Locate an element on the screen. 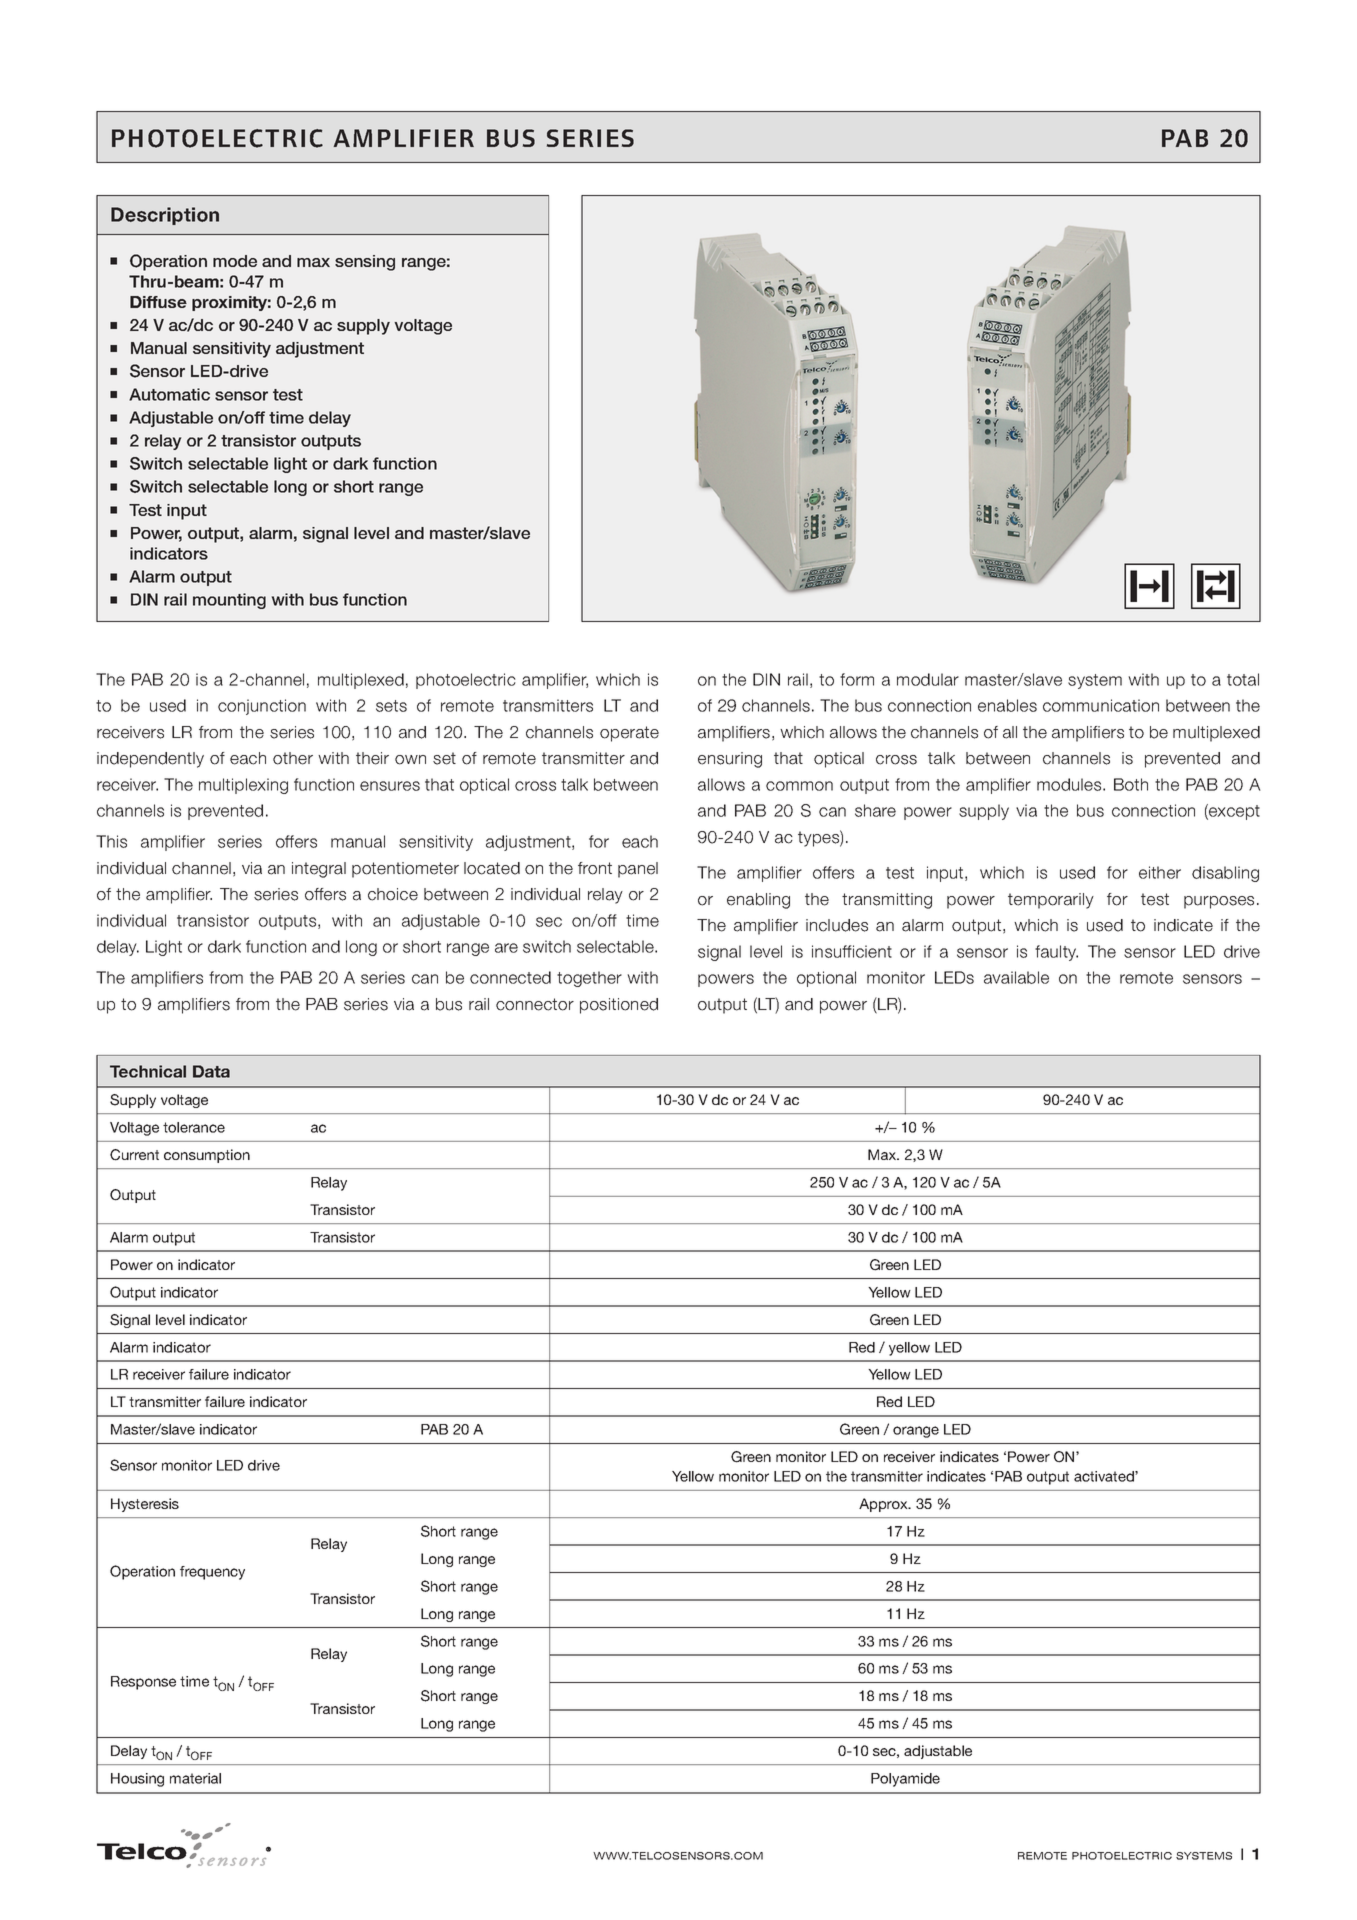  either is located at coordinates (1160, 872).
